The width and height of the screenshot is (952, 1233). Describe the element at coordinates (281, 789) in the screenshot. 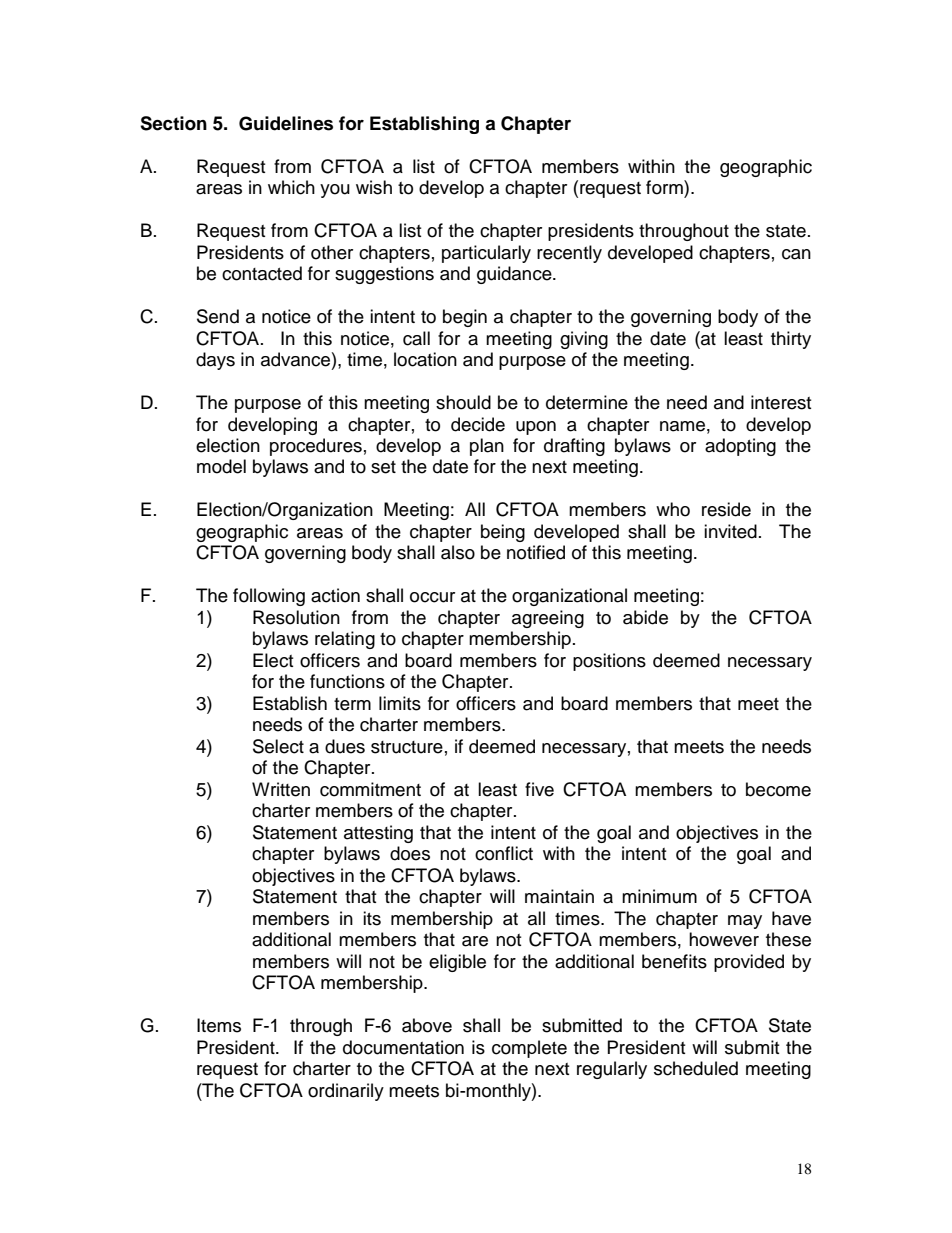

I see `Written` at that location.
